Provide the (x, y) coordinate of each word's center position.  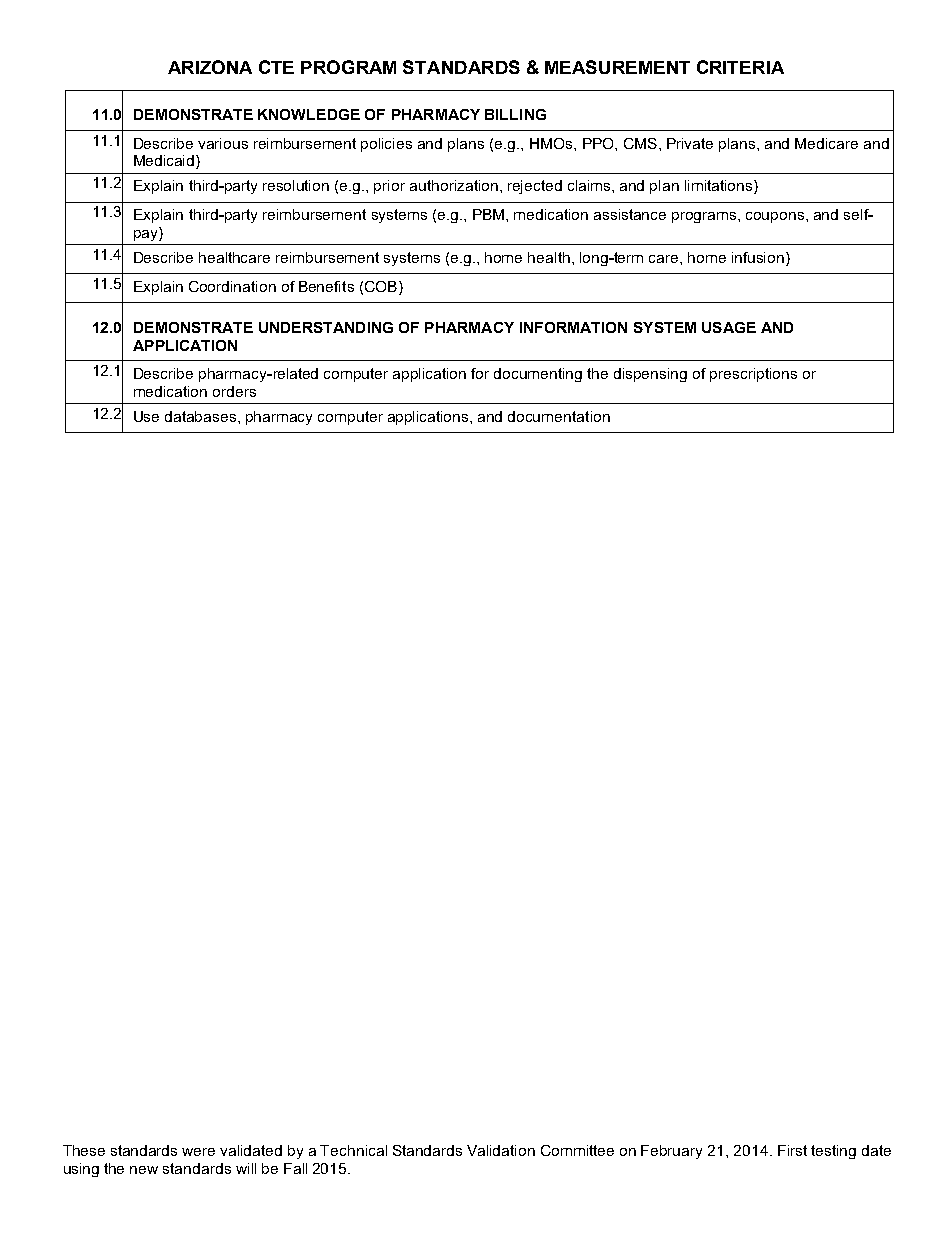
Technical (353, 1150)
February (671, 1152)
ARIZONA (210, 67)
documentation (559, 416)
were (198, 1152)
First (792, 1150)
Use (146, 416)
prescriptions (753, 375)
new (144, 1170)
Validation (501, 1150)
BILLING (515, 114)
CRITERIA (740, 67)
